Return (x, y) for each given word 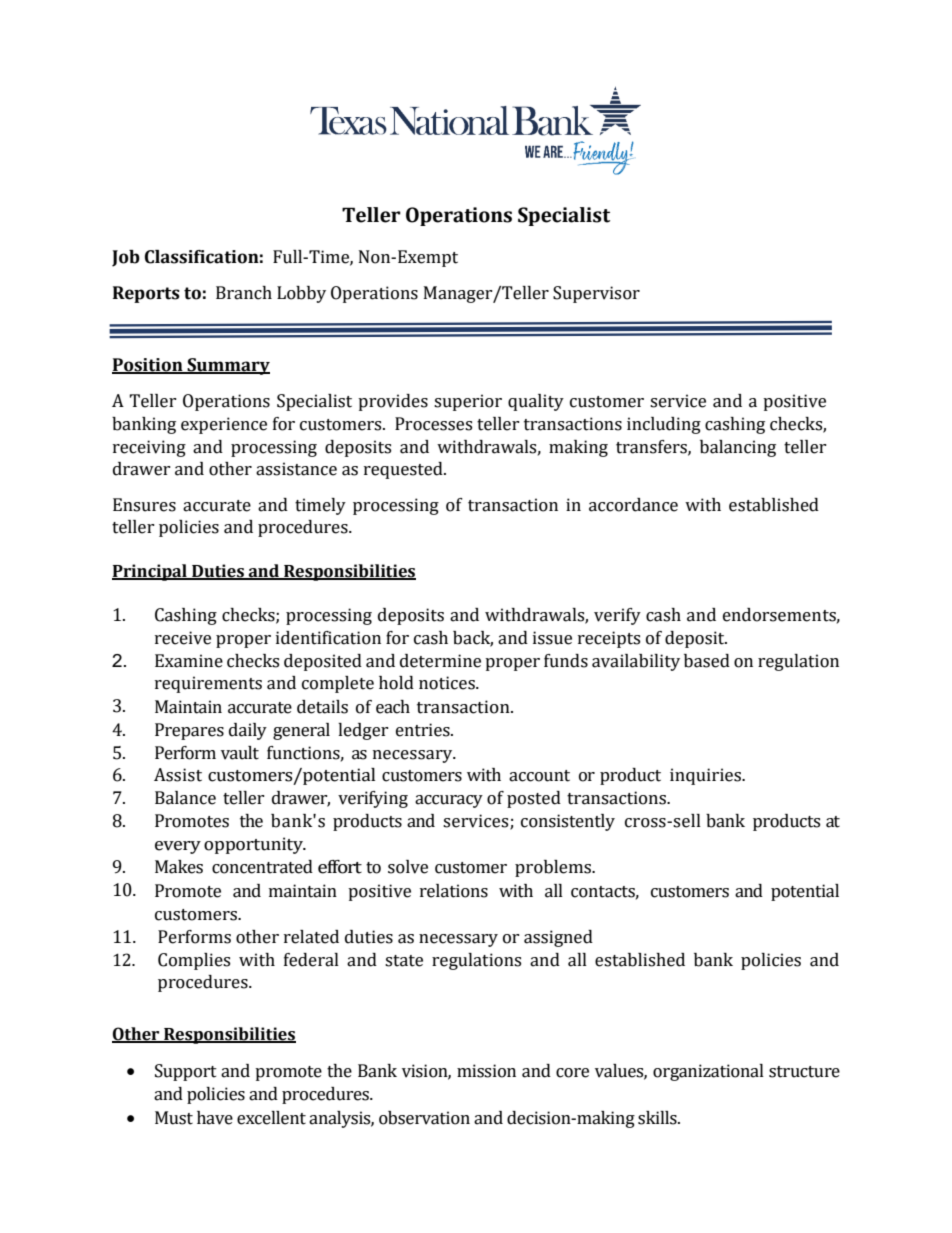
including (664, 425)
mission (486, 1071)
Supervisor (596, 294)
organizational (708, 1072)
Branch (244, 293)
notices (448, 683)
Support (186, 1072)
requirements (208, 684)
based (707, 661)
